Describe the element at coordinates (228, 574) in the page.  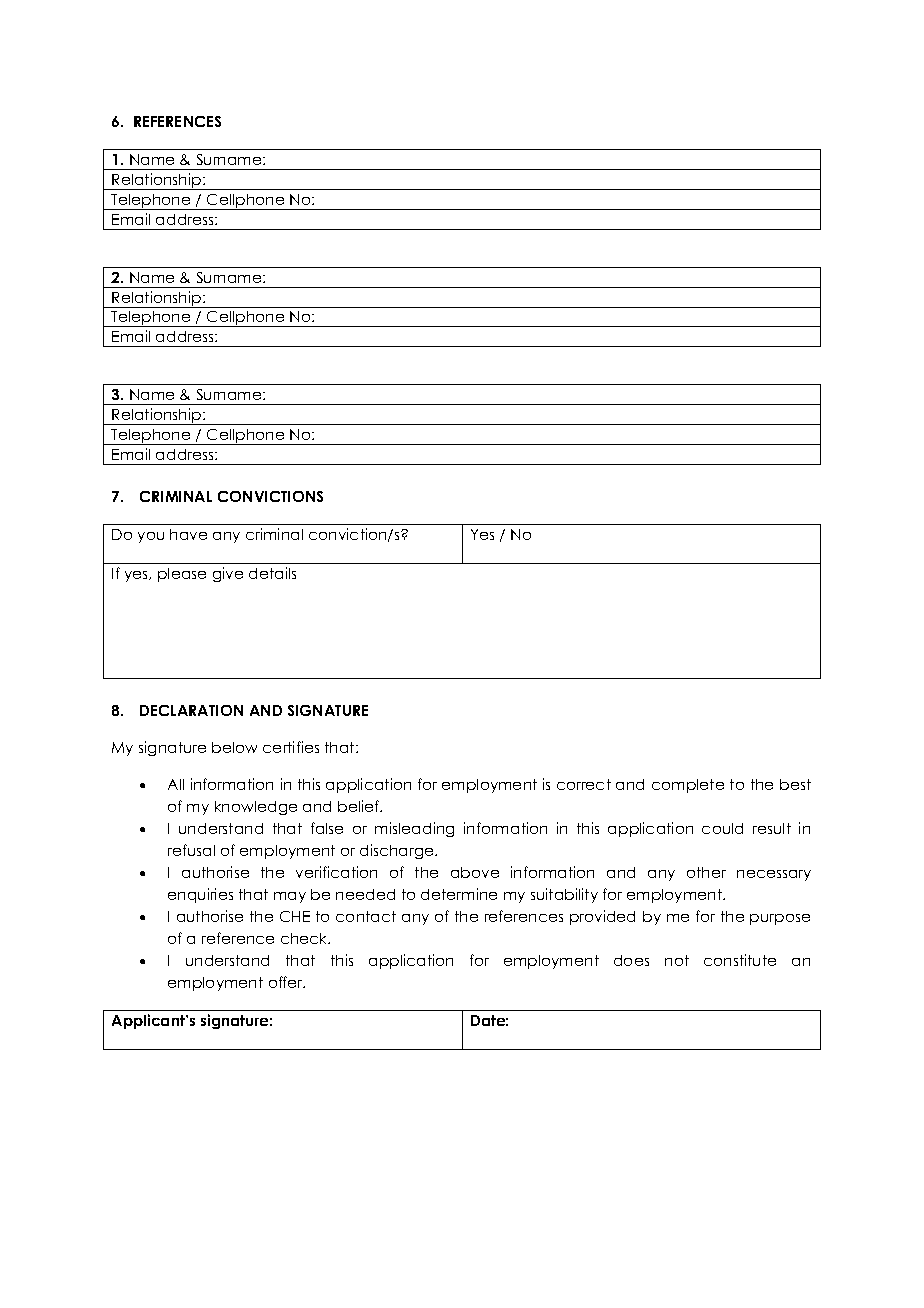
I see `give` at that location.
